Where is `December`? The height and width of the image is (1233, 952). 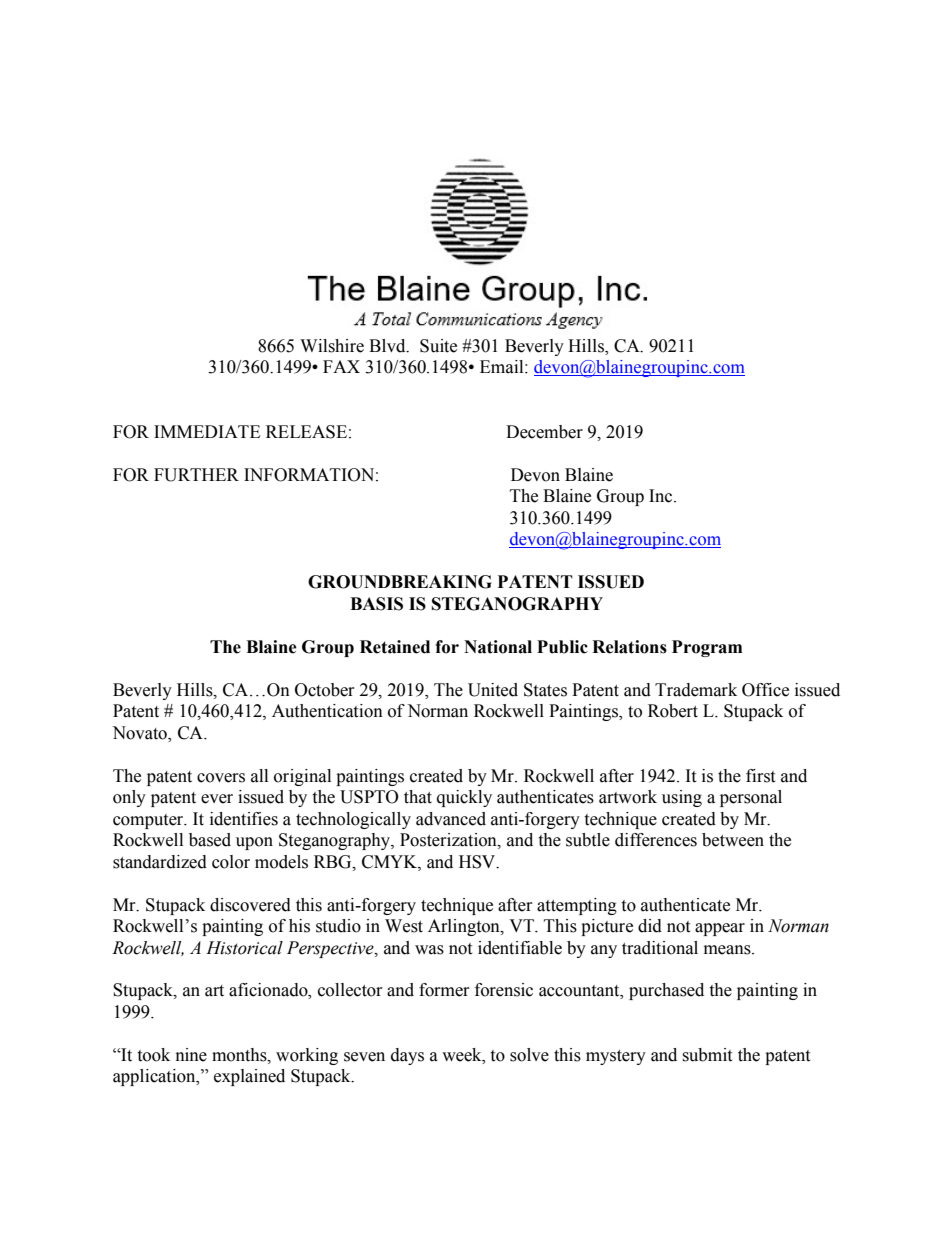 December is located at coordinates (544, 432).
